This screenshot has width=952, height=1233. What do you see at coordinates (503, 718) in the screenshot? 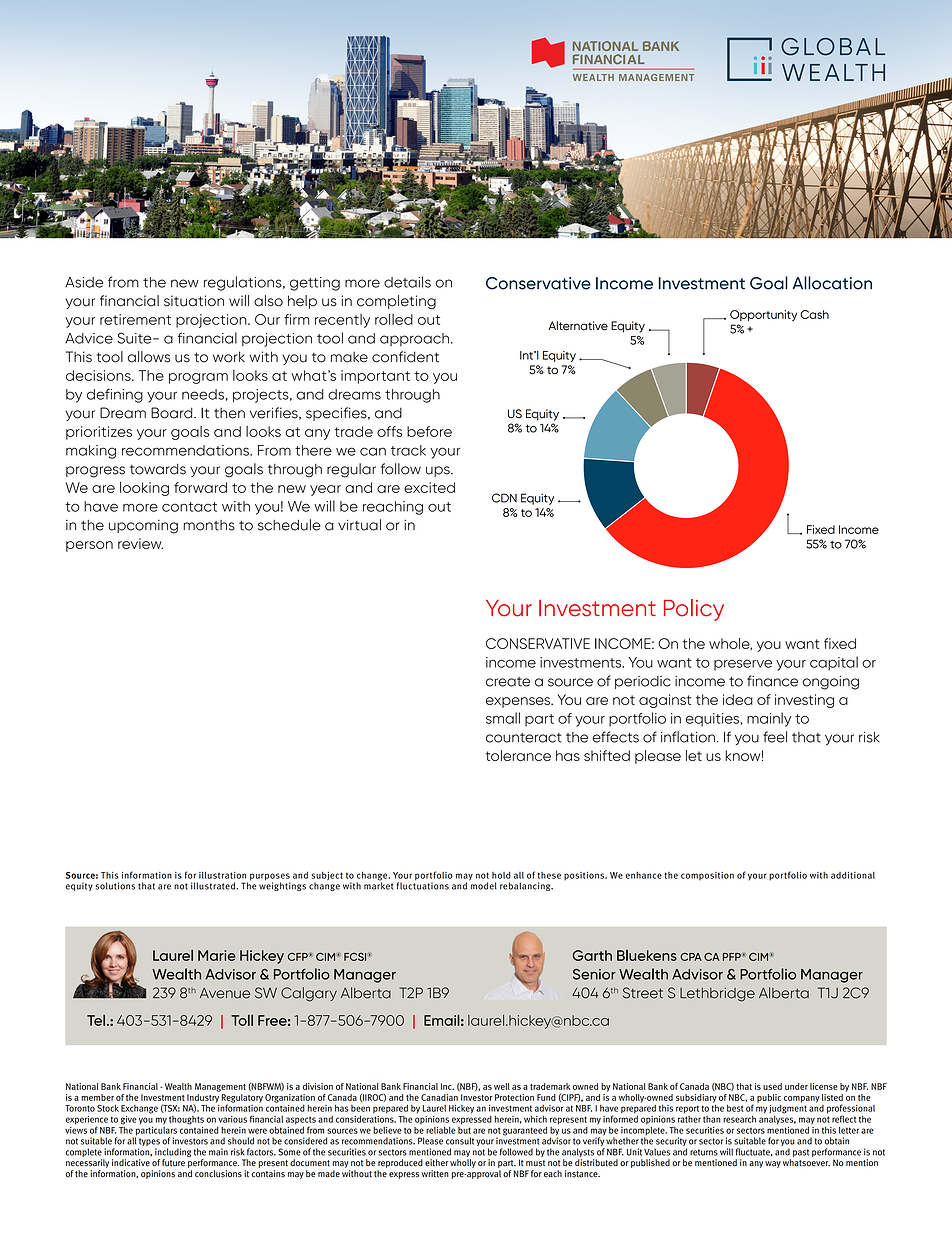
I see `small` at bounding box center [503, 718].
